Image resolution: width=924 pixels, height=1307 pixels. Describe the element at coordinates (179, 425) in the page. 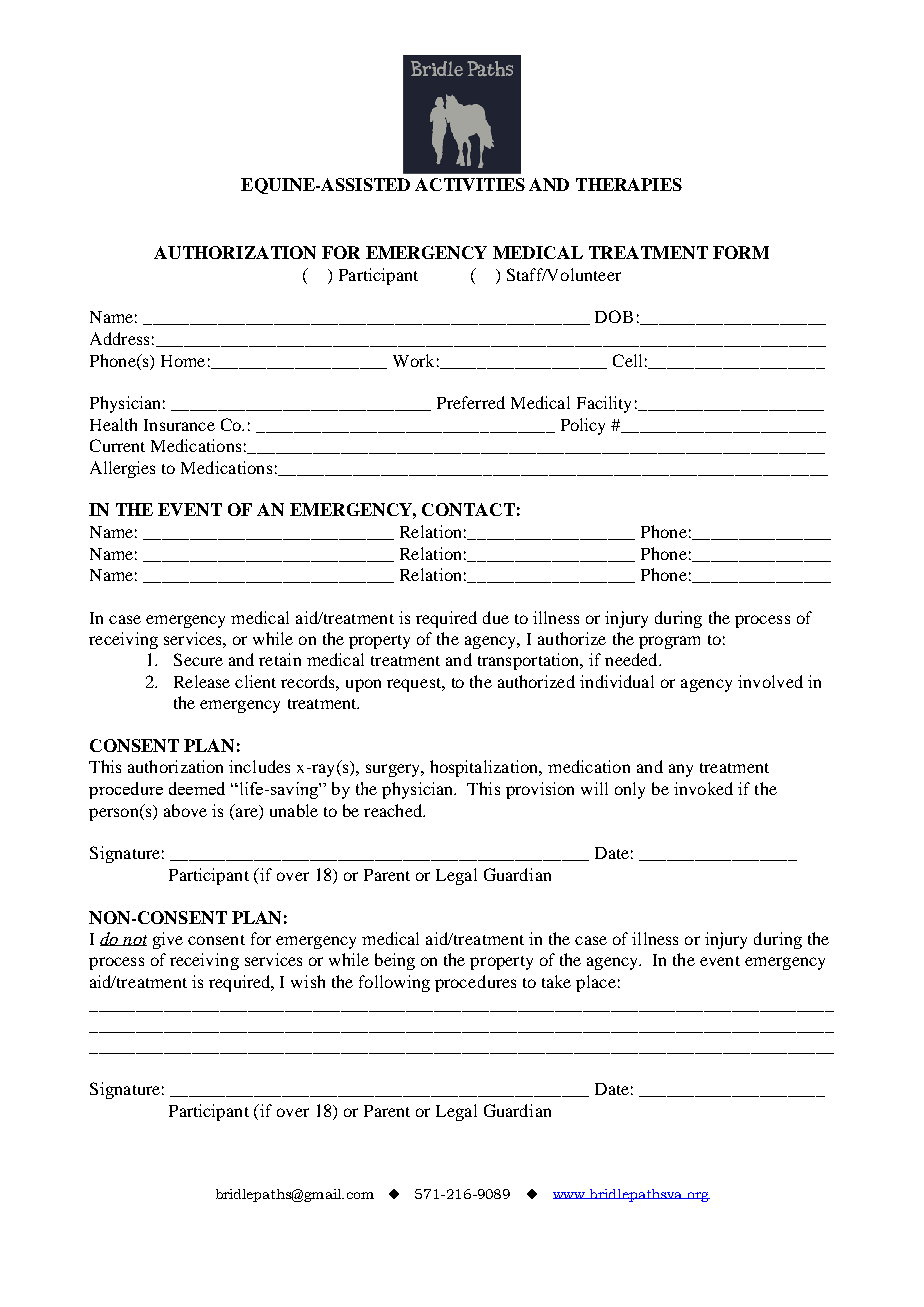

I see `Insurance` at that location.
